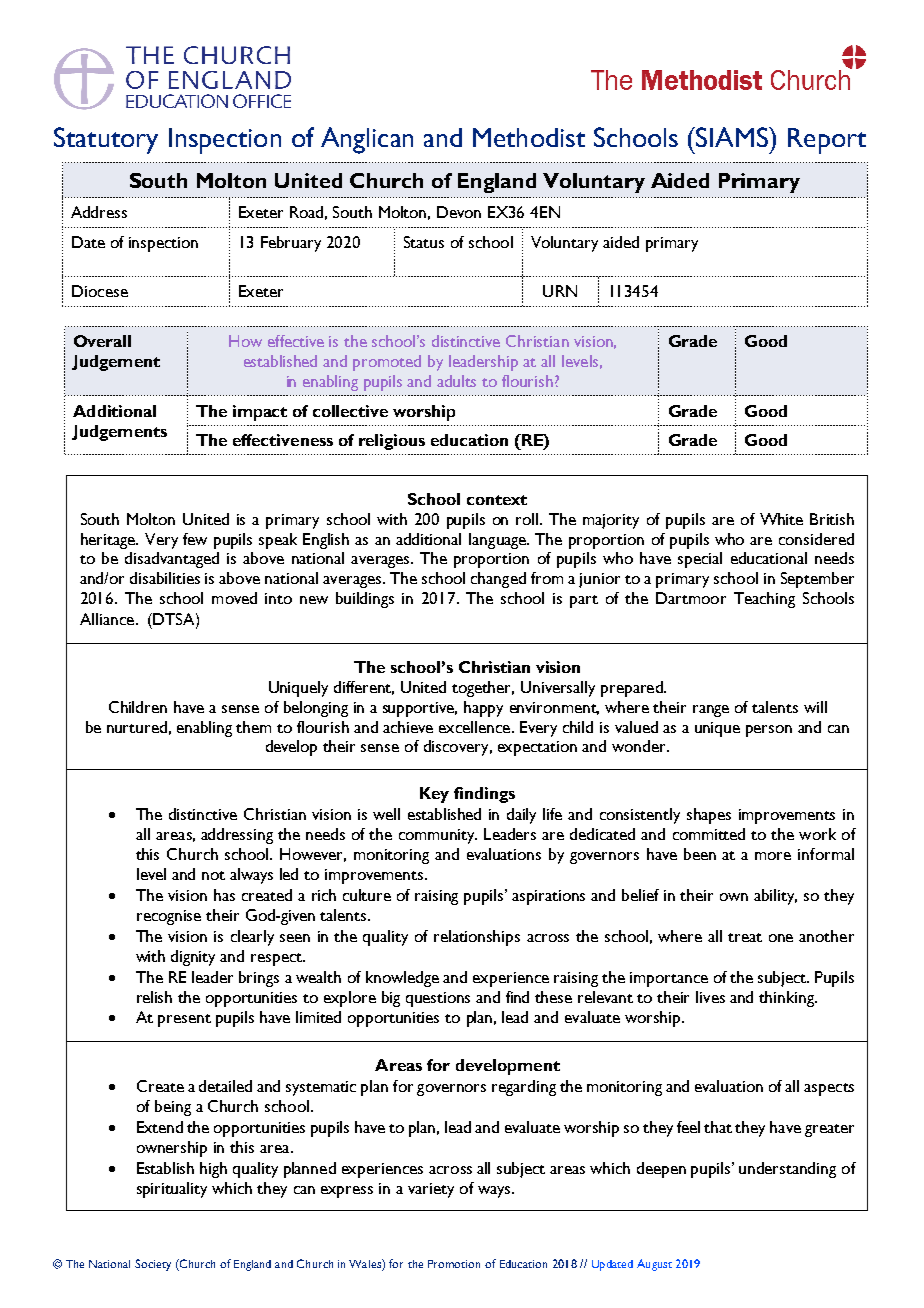  What do you see at coordinates (137, 727) in the page?
I see `nurtured` at bounding box center [137, 727].
